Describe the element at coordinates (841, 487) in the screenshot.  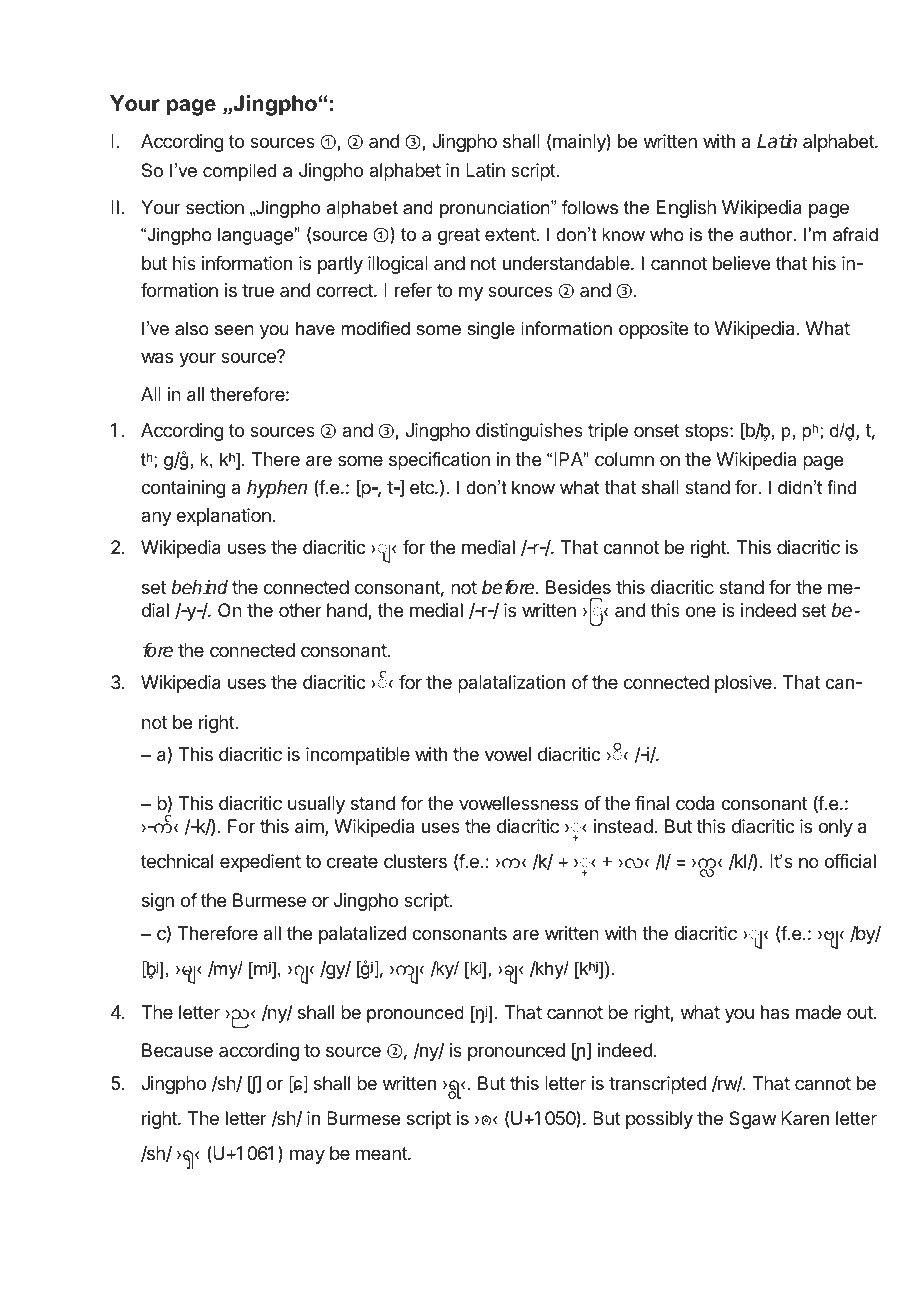
I see `find` at that location.
